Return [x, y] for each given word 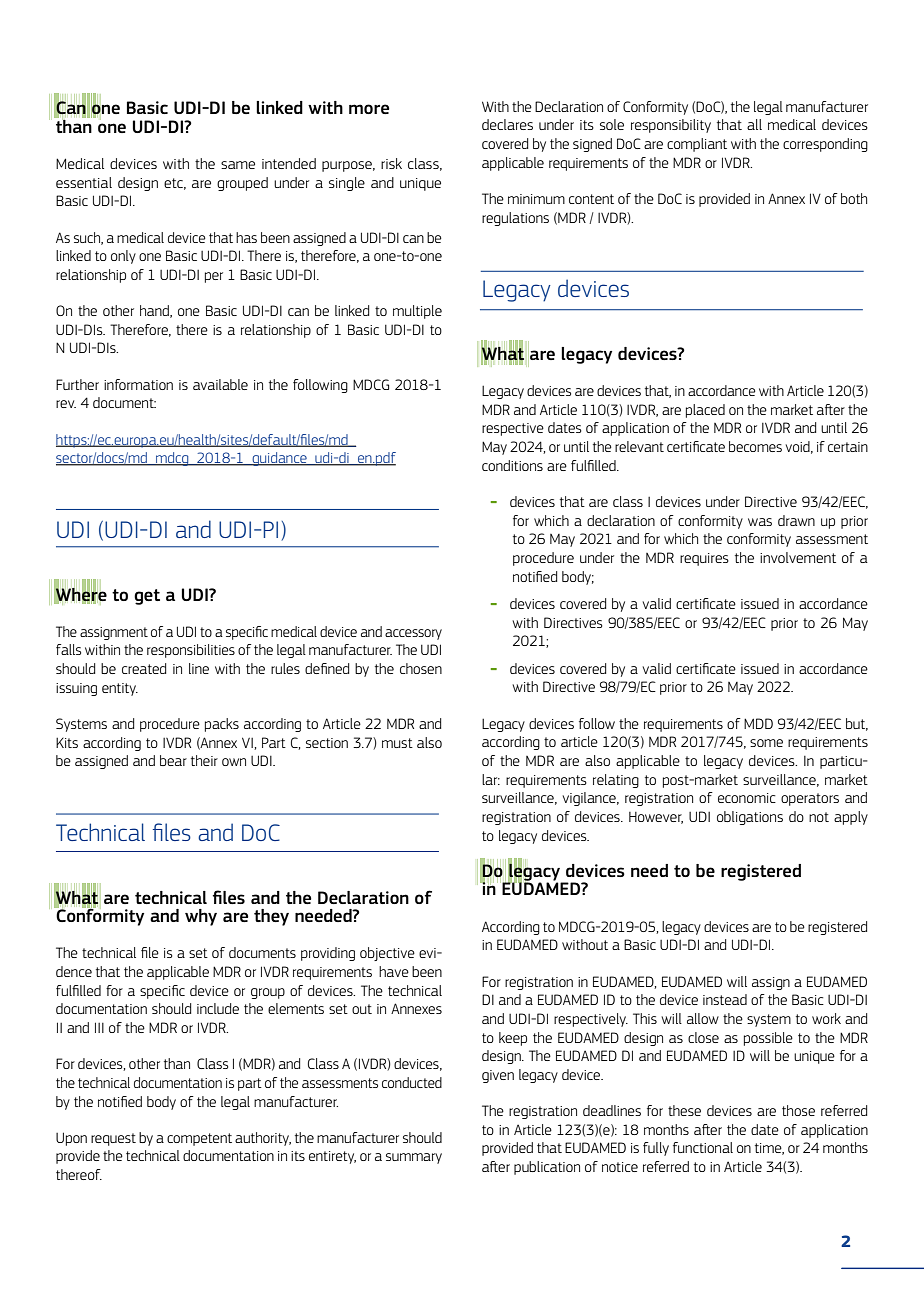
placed [705, 411]
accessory [413, 634]
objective [387, 954]
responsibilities [191, 651]
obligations [750, 818]
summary [414, 1158]
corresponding [825, 145]
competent [199, 1139]
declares [507, 124]
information [138, 384]
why [201, 917]
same [238, 165]
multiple [417, 312]
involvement [798, 557]
